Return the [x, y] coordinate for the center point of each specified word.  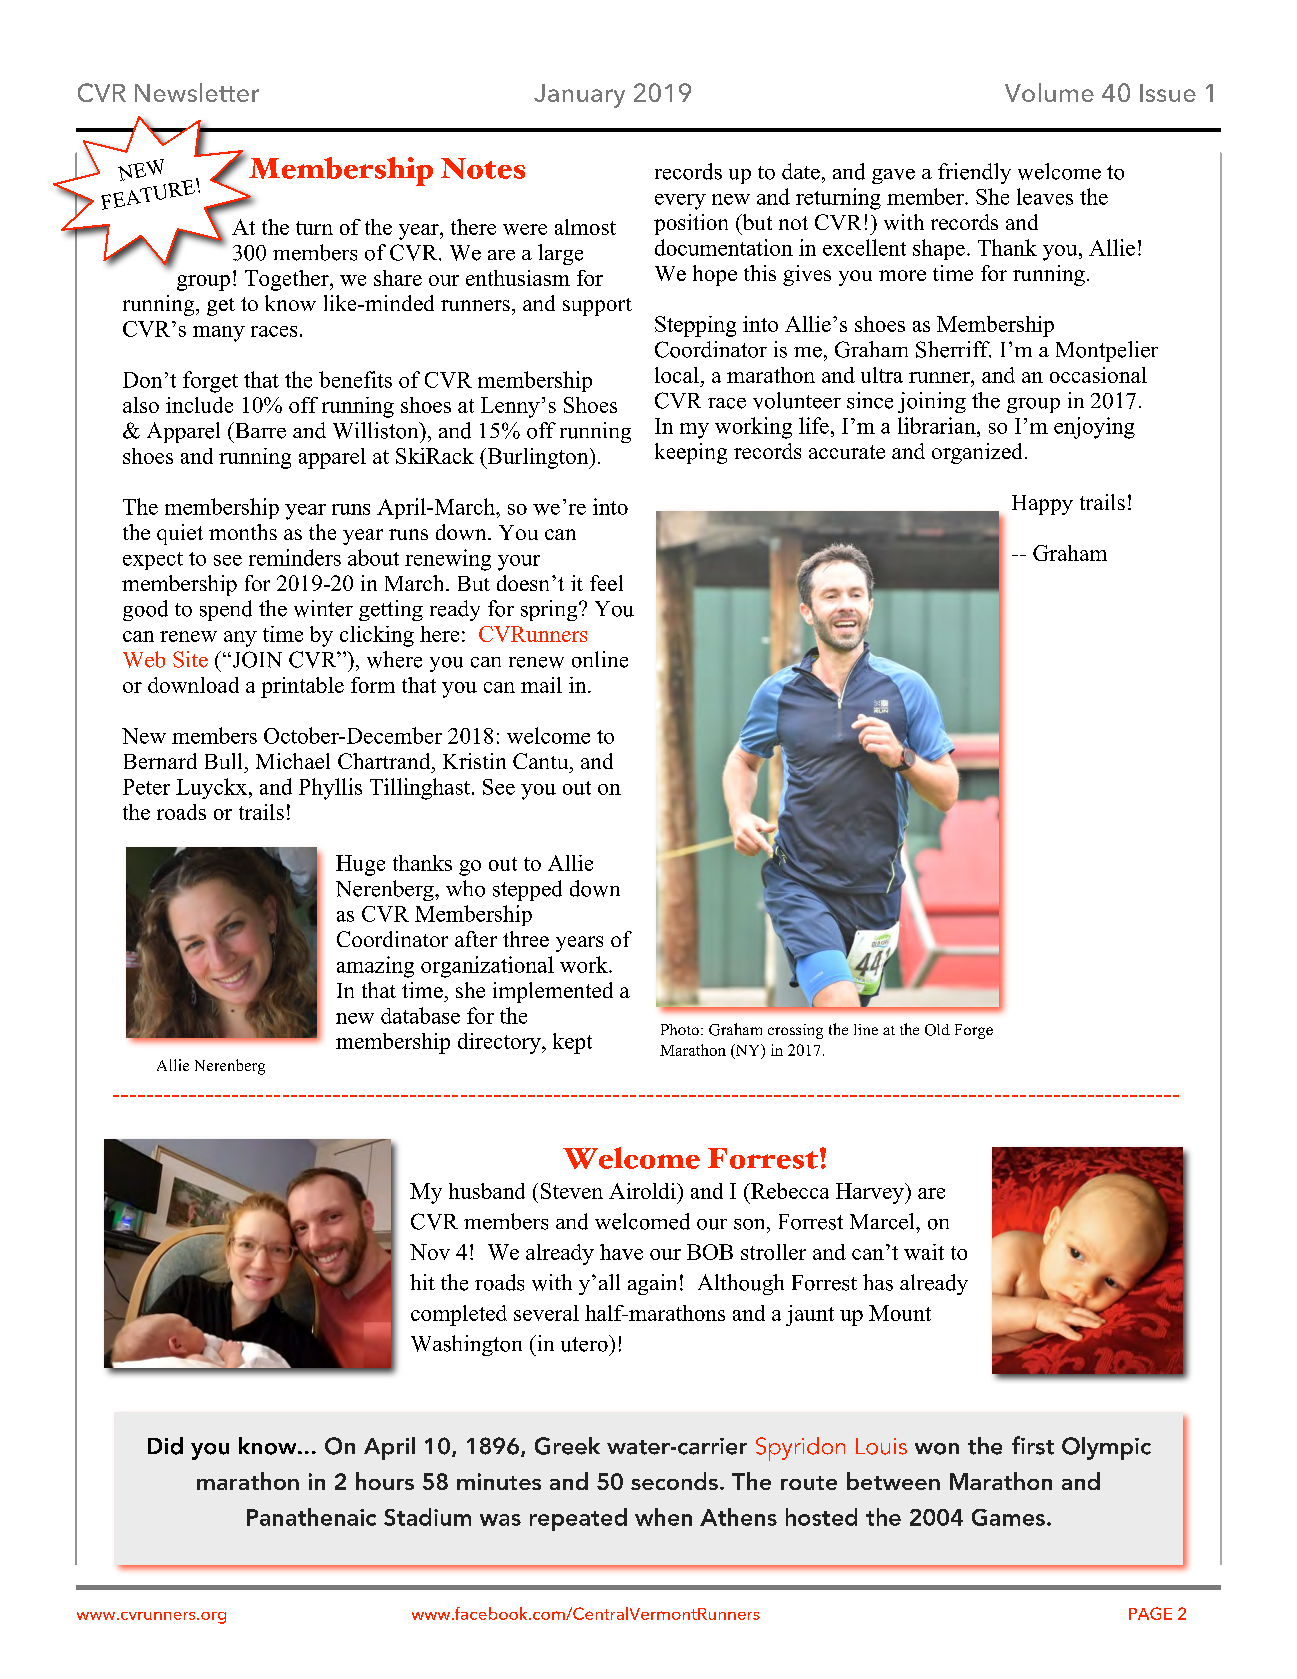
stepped [527, 890]
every [680, 202]
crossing [795, 1031]
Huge [360, 865]
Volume [1049, 92]
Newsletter [197, 92]
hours [385, 1481]
